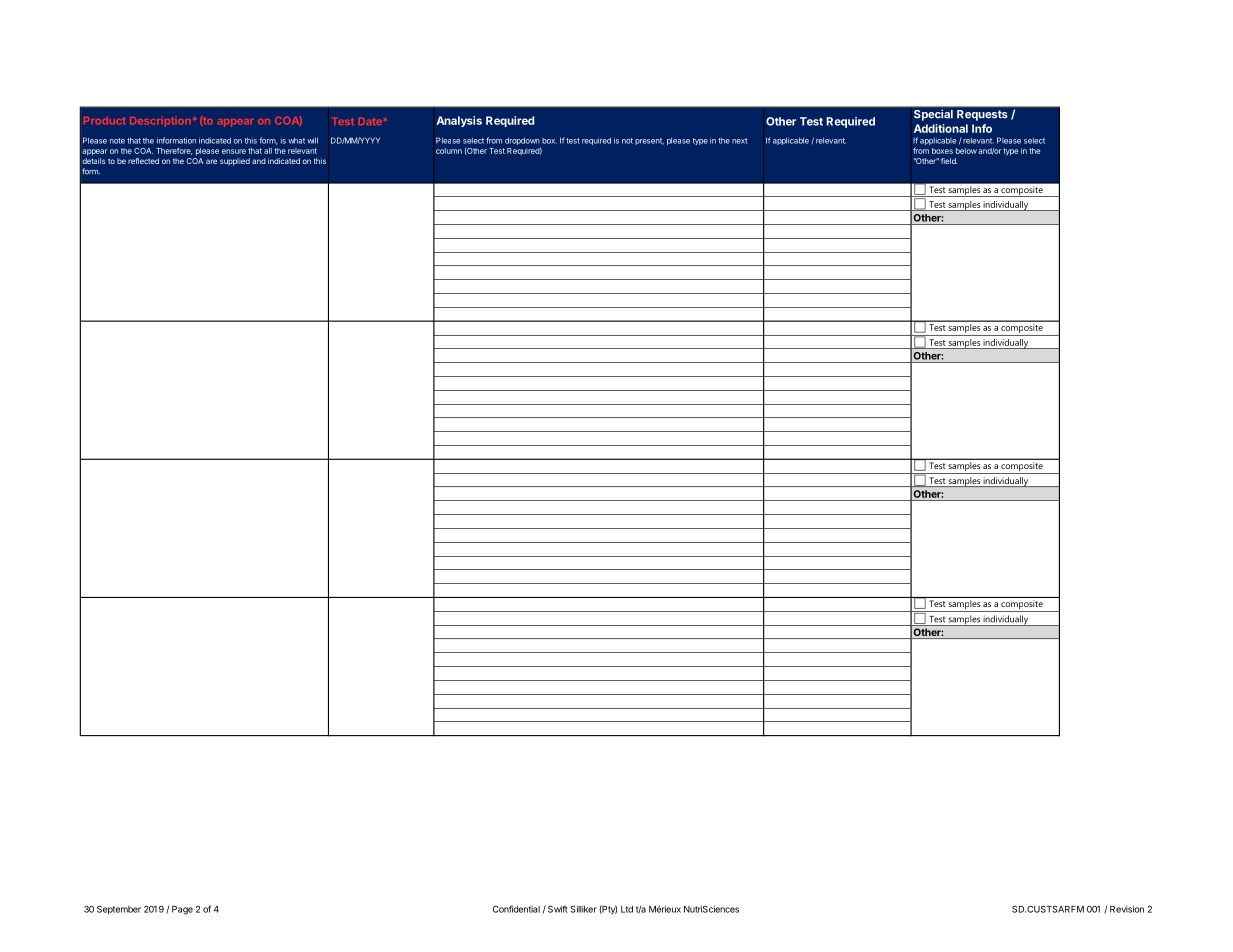 This screenshot has width=1233, height=952. Describe the element at coordinates (966, 151) in the screenshot. I see `below` at that location.
